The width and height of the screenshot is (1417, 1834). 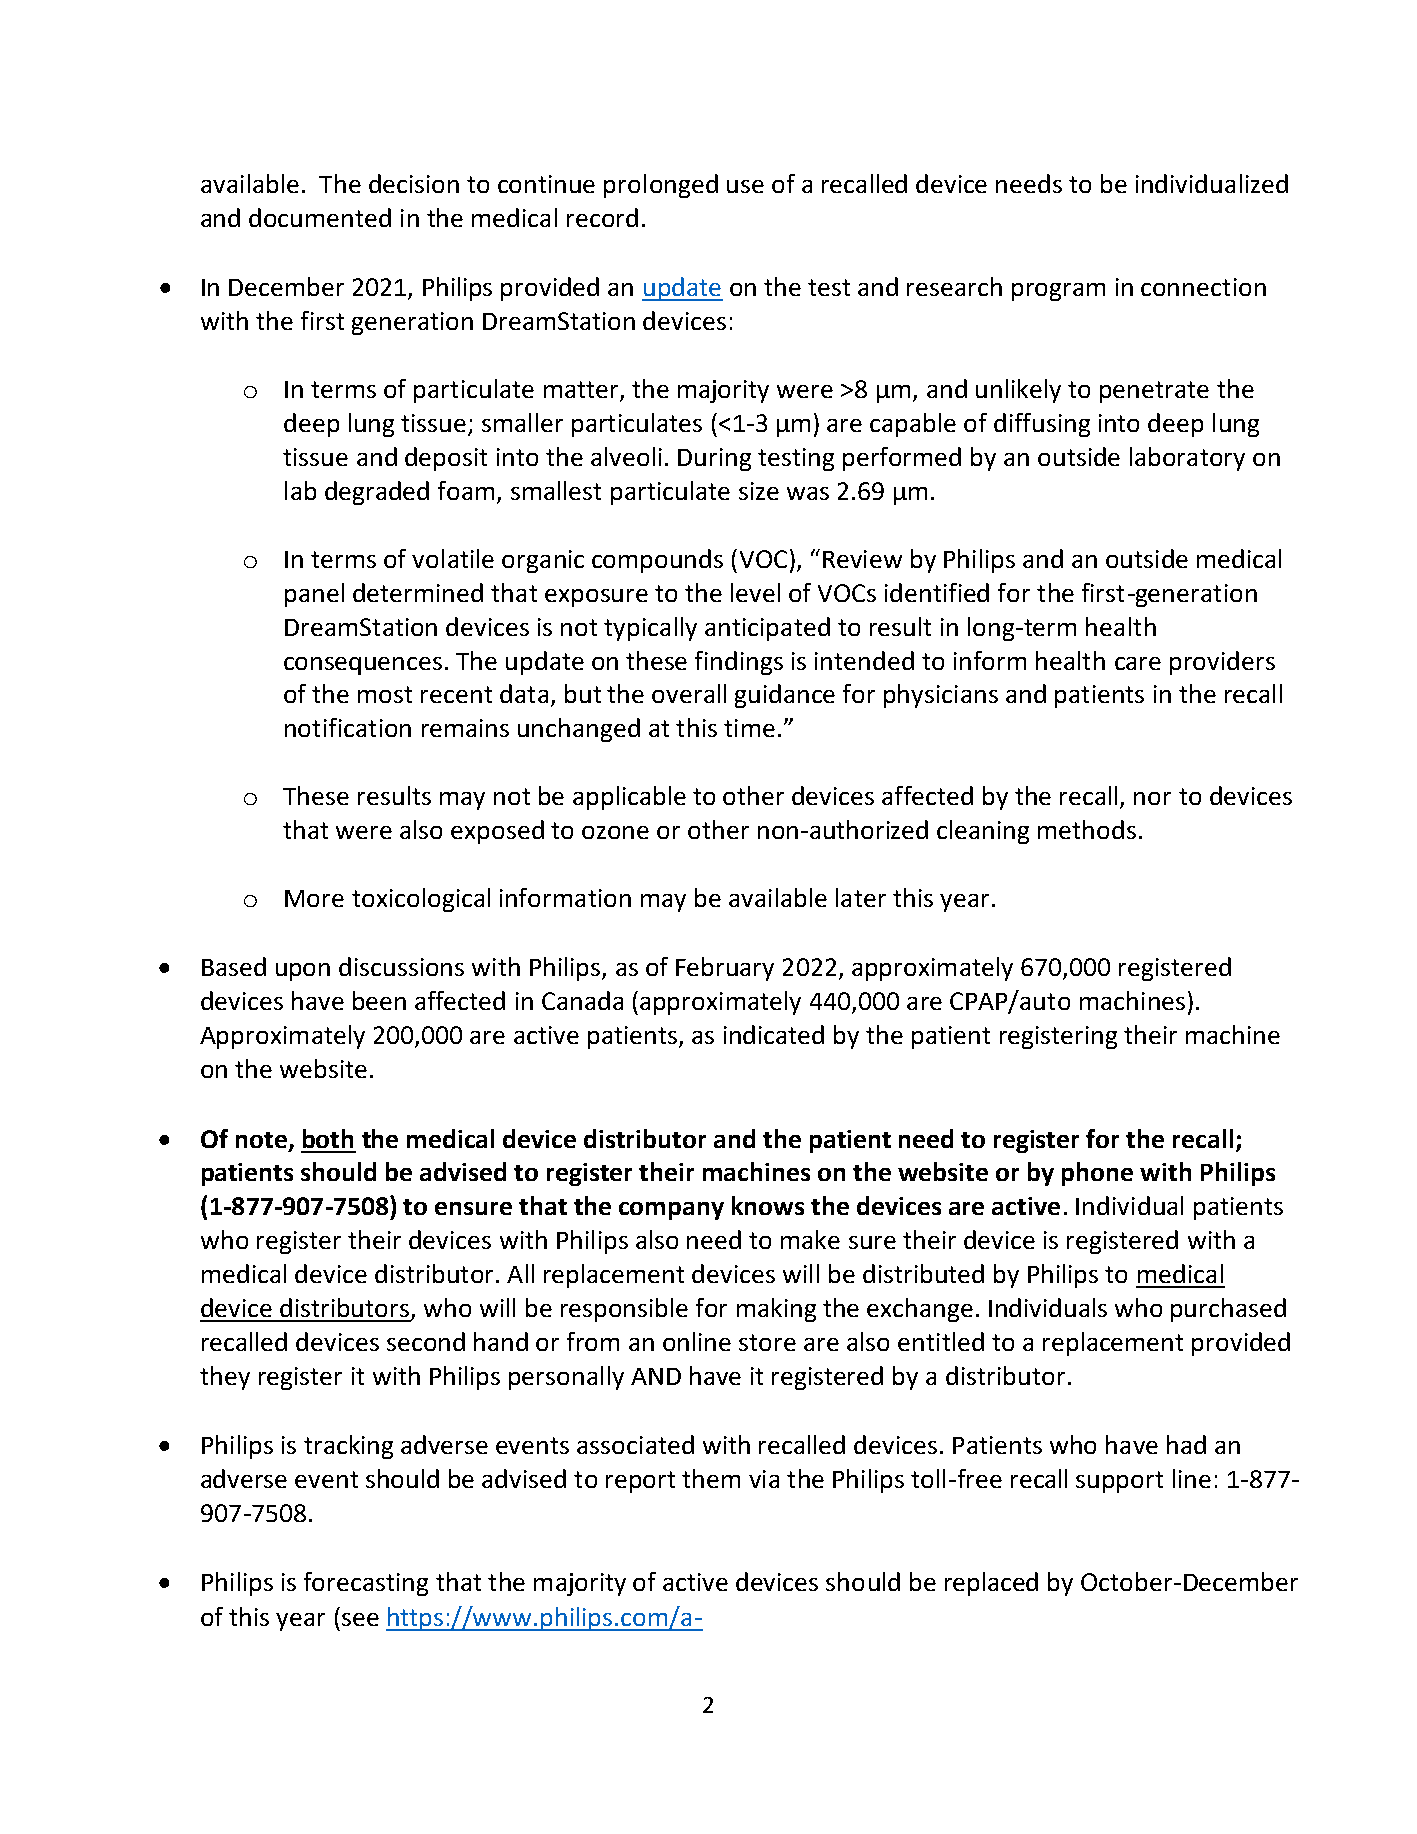 What do you see at coordinates (1087, 829) in the screenshot?
I see `methods` at bounding box center [1087, 829].
